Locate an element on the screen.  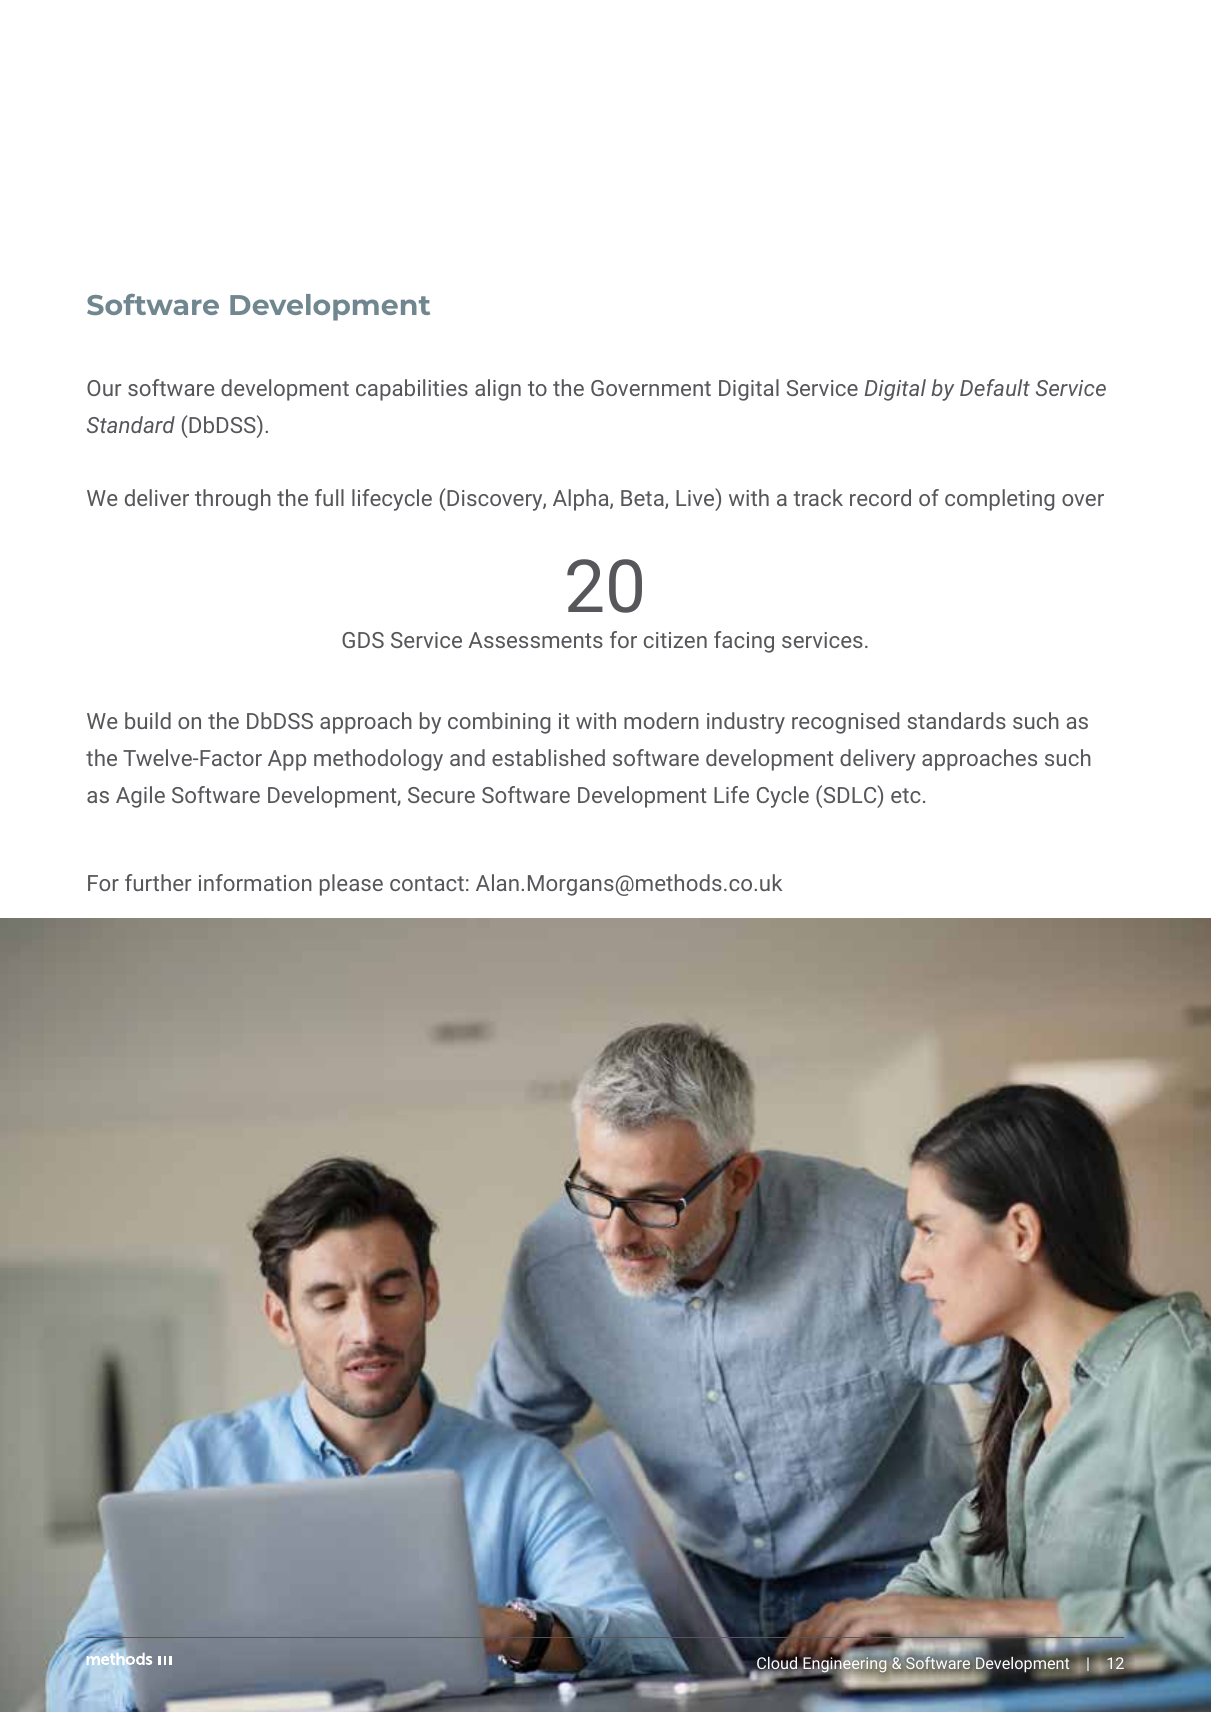
Default is located at coordinates (995, 387).
